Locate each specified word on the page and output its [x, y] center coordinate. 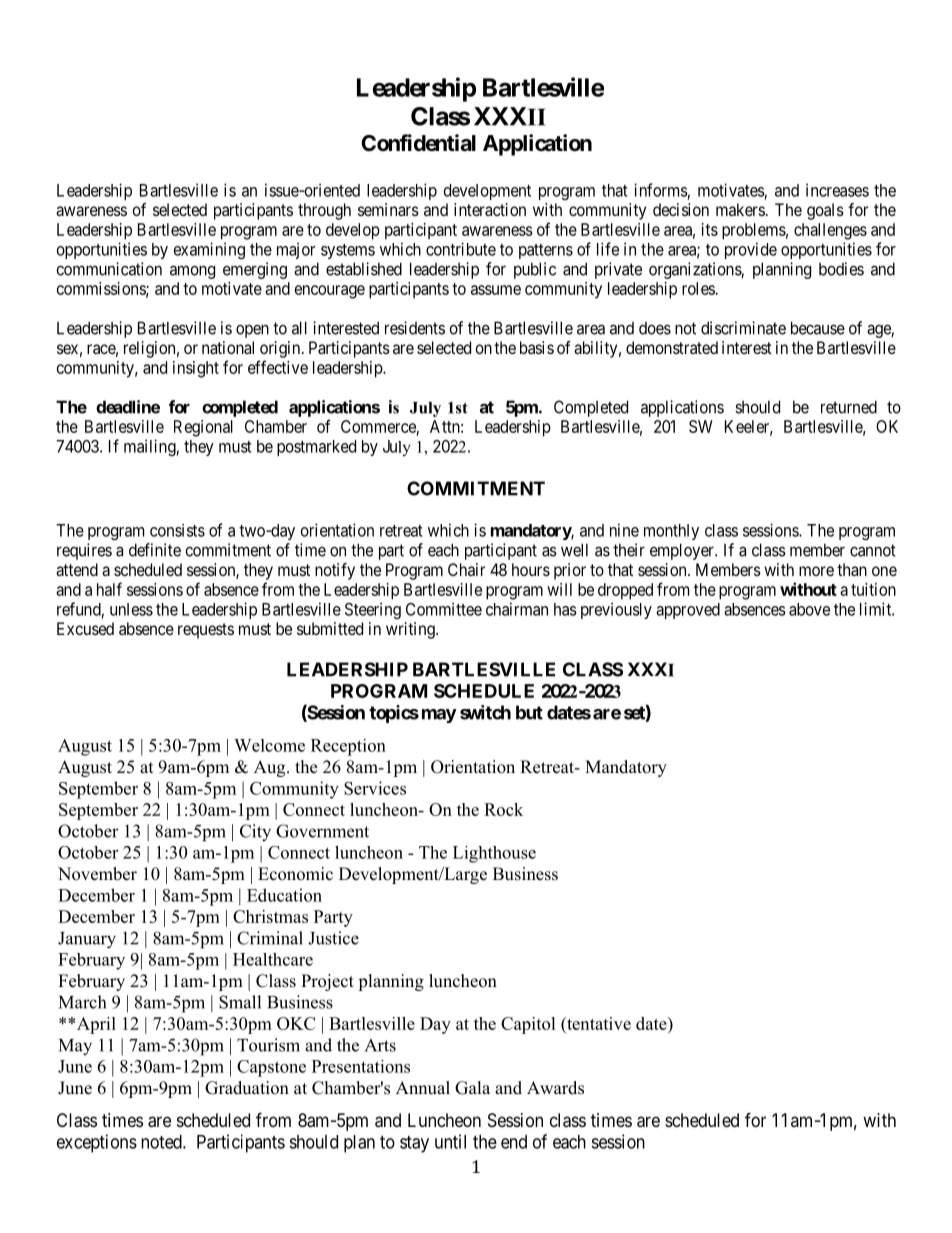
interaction [490, 209]
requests [206, 631]
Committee [444, 609]
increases [837, 190]
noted [162, 1142]
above [809, 609]
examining [209, 250]
